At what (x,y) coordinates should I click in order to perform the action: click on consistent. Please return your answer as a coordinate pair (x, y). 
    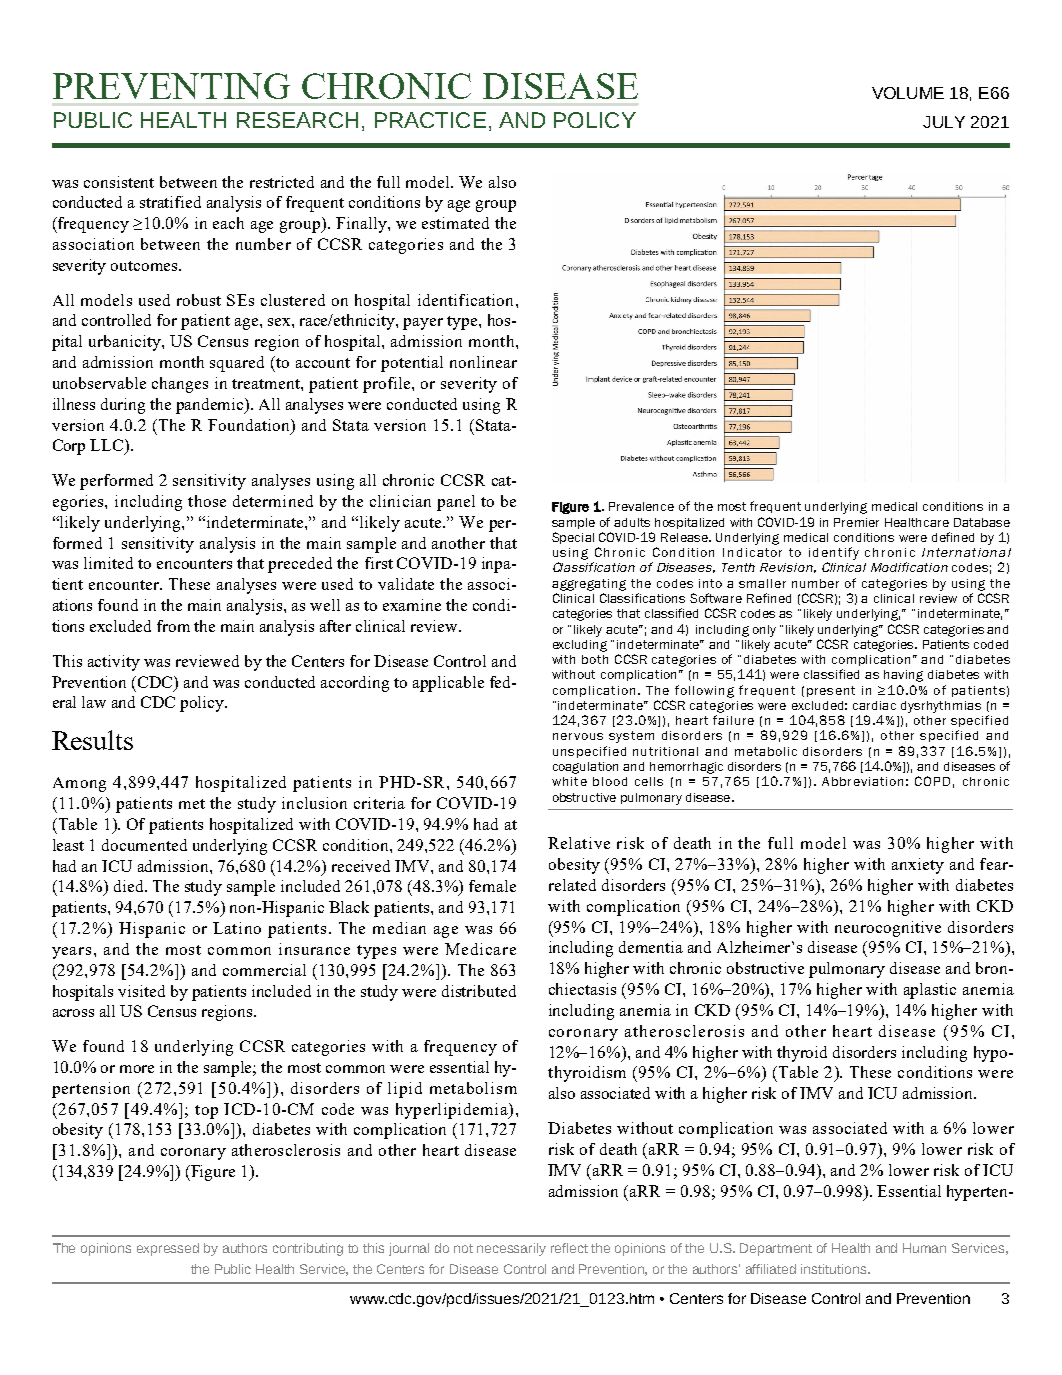
    Looking at the image, I should click on (119, 182).
